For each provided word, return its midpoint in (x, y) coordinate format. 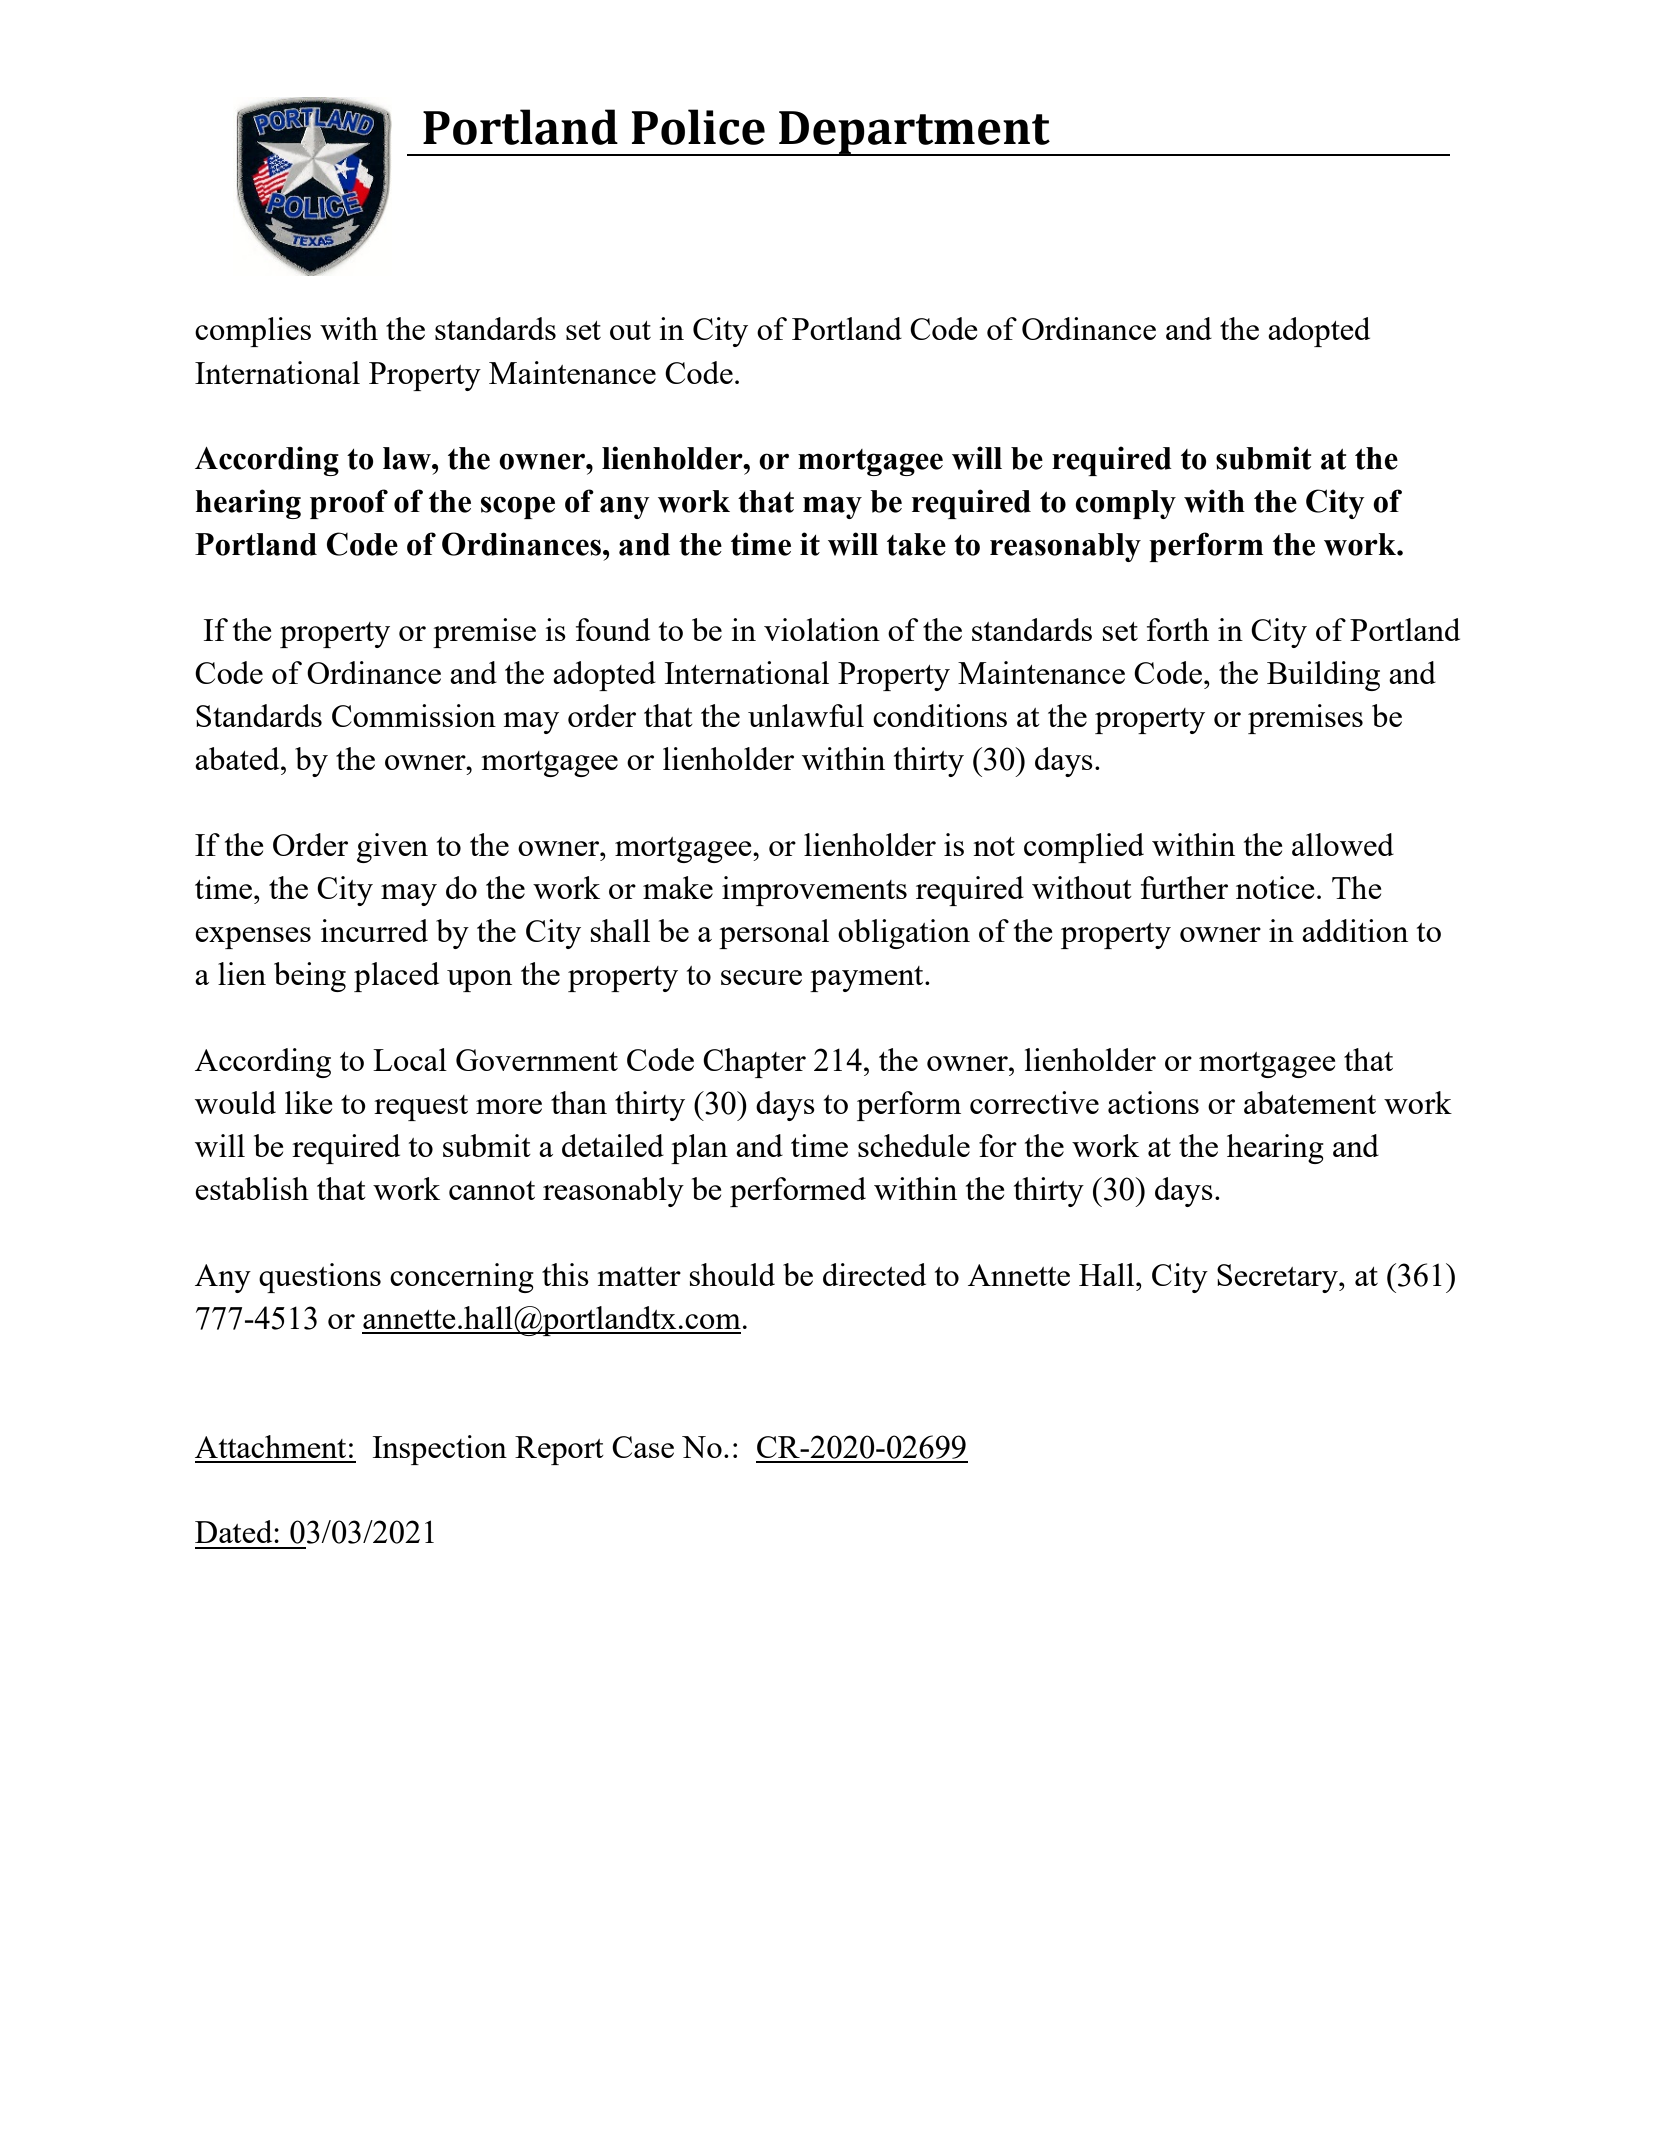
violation (822, 629)
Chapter (754, 1063)
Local (410, 1059)
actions (1153, 1102)
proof (349, 504)
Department (914, 133)
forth (1178, 629)
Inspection (440, 1450)
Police (698, 127)
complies (253, 332)
